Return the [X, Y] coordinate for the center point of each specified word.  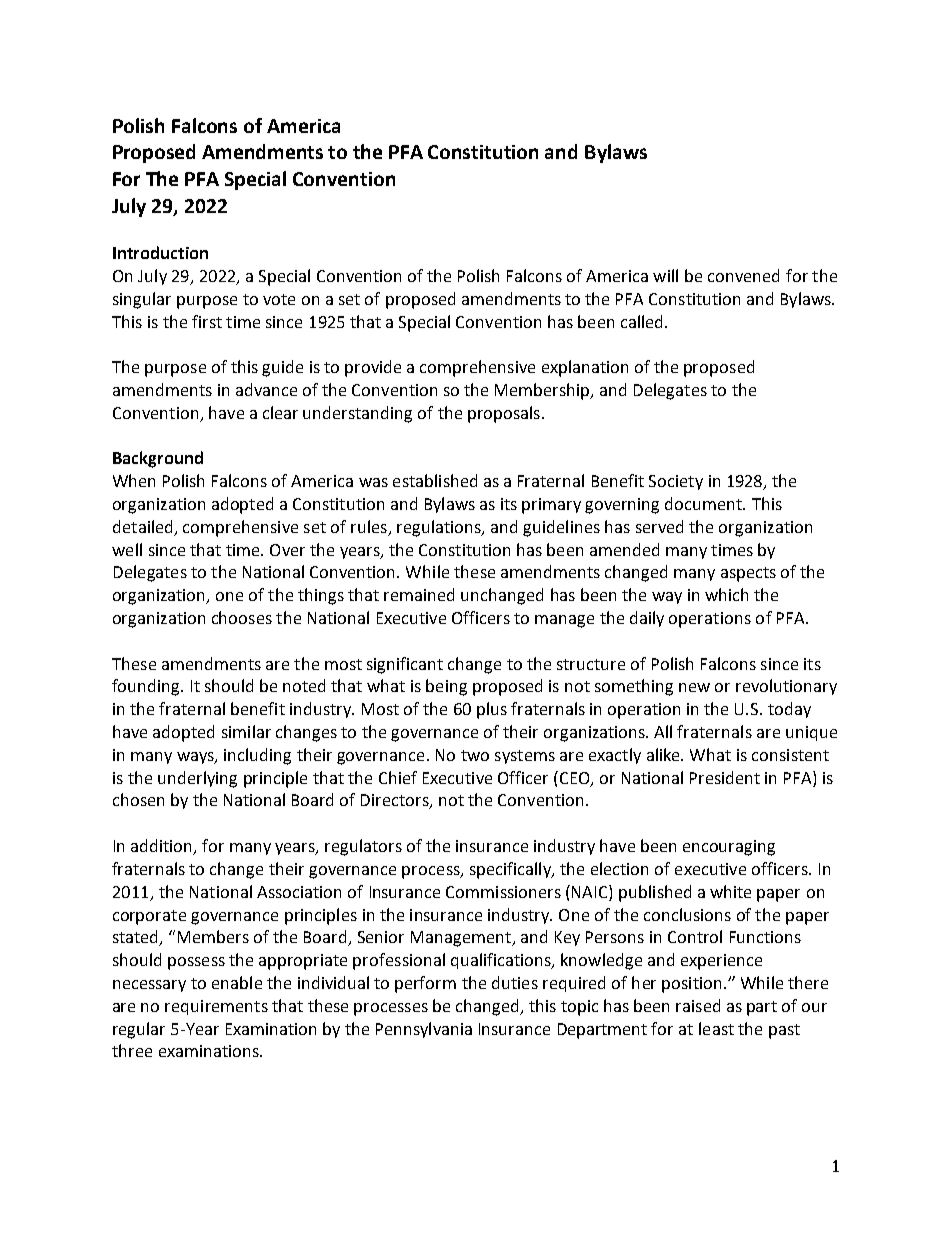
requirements [216, 1007]
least [716, 1028]
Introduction [160, 252]
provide [373, 368]
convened [743, 275]
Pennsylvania [424, 1030]
